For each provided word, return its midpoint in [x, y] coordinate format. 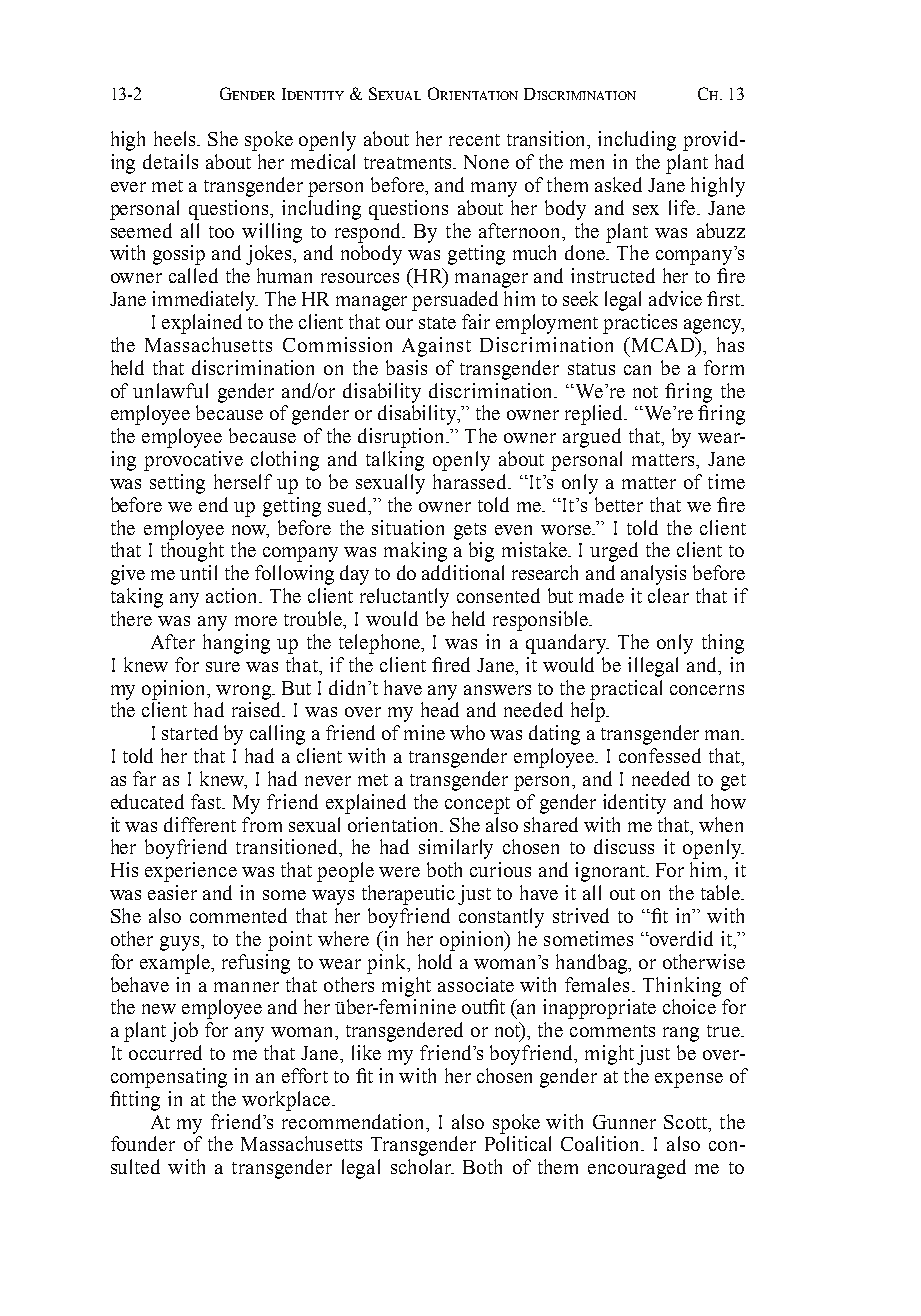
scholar [422, 1166]
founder [143, 1143]
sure [223, 667]
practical [626, 690]
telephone [380, 644]
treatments [409, 163]
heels [176, 138]
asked [618, 184]
